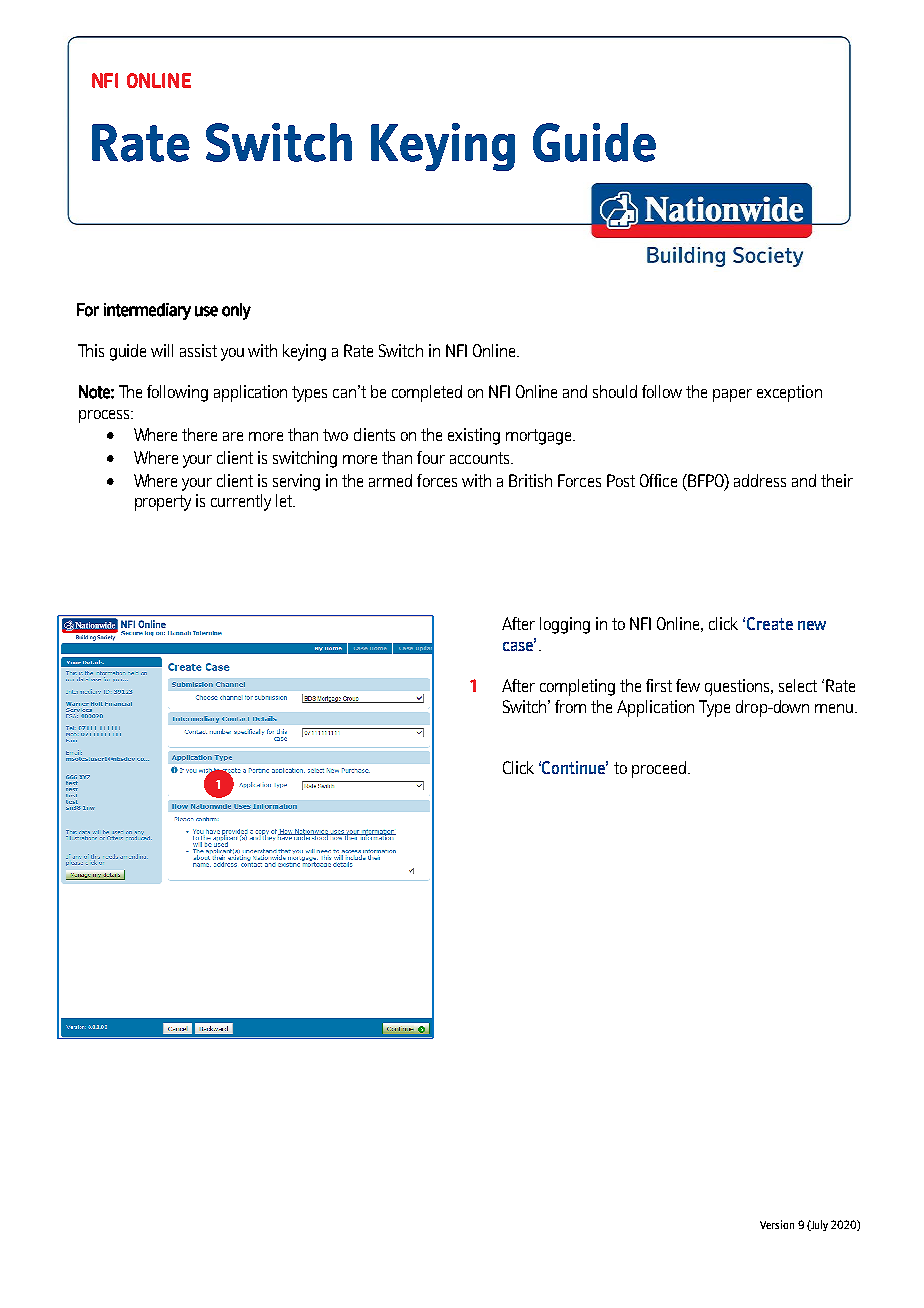 Image resolution: width=924 pixels, height=1308 pixels. Describe the element at coordinates (739, 687) in the screenshot. I see `questions` at that location.
